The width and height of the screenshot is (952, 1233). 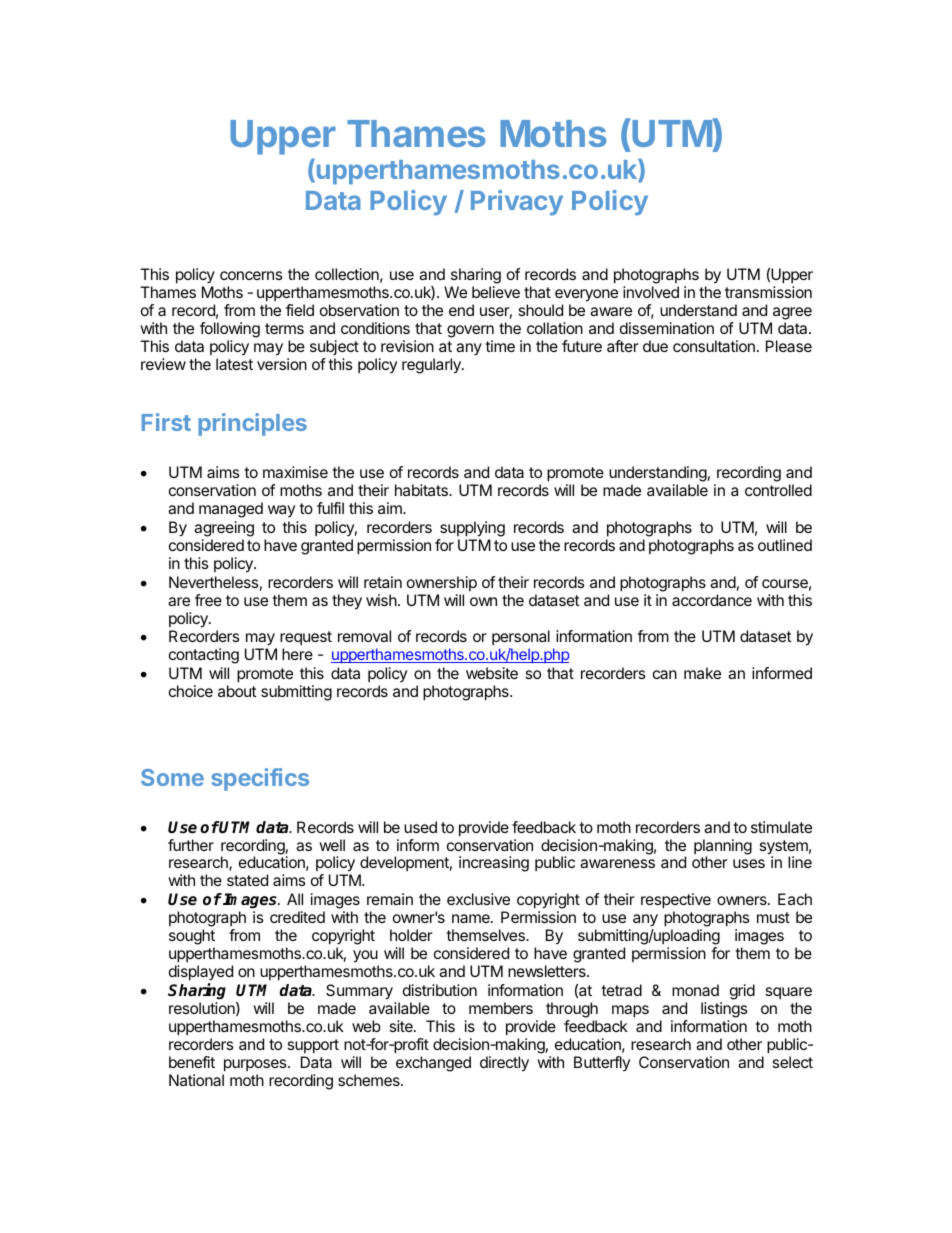 I want to click on make, so click(x=702, y=673).
